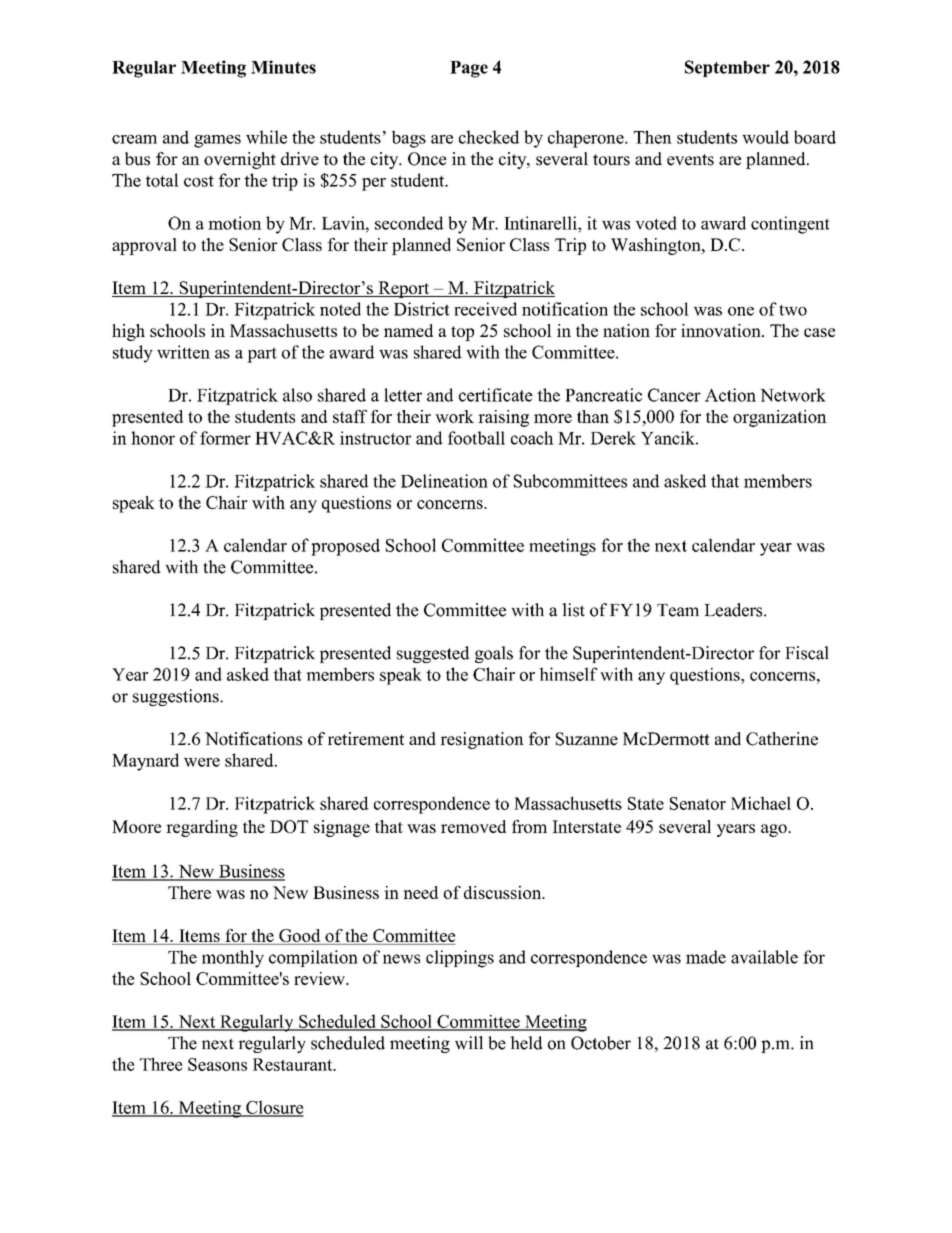  What do you see at coordinates (217, 141) in the image?
I see `games` at bounding box center [217, 141].
